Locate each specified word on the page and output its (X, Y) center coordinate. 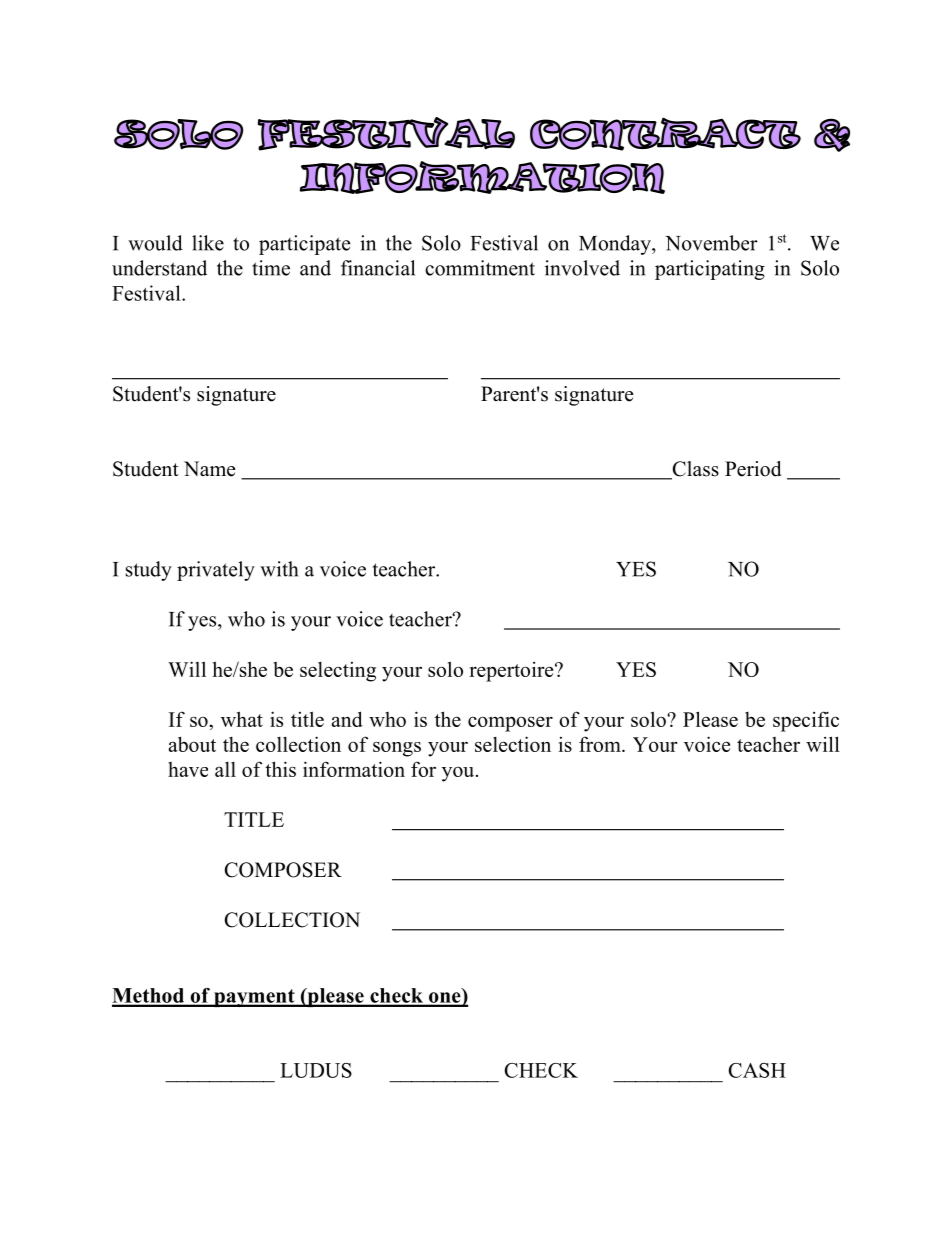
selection (513, 744)
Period (753, 469)
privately (216, 571)
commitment (480, 268)
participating (710, 270)
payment (254, 998)
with (279, 569)
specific (806, 721)
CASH (757, 1070)
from (601, 744)
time (271, 268)
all (225, 769)
